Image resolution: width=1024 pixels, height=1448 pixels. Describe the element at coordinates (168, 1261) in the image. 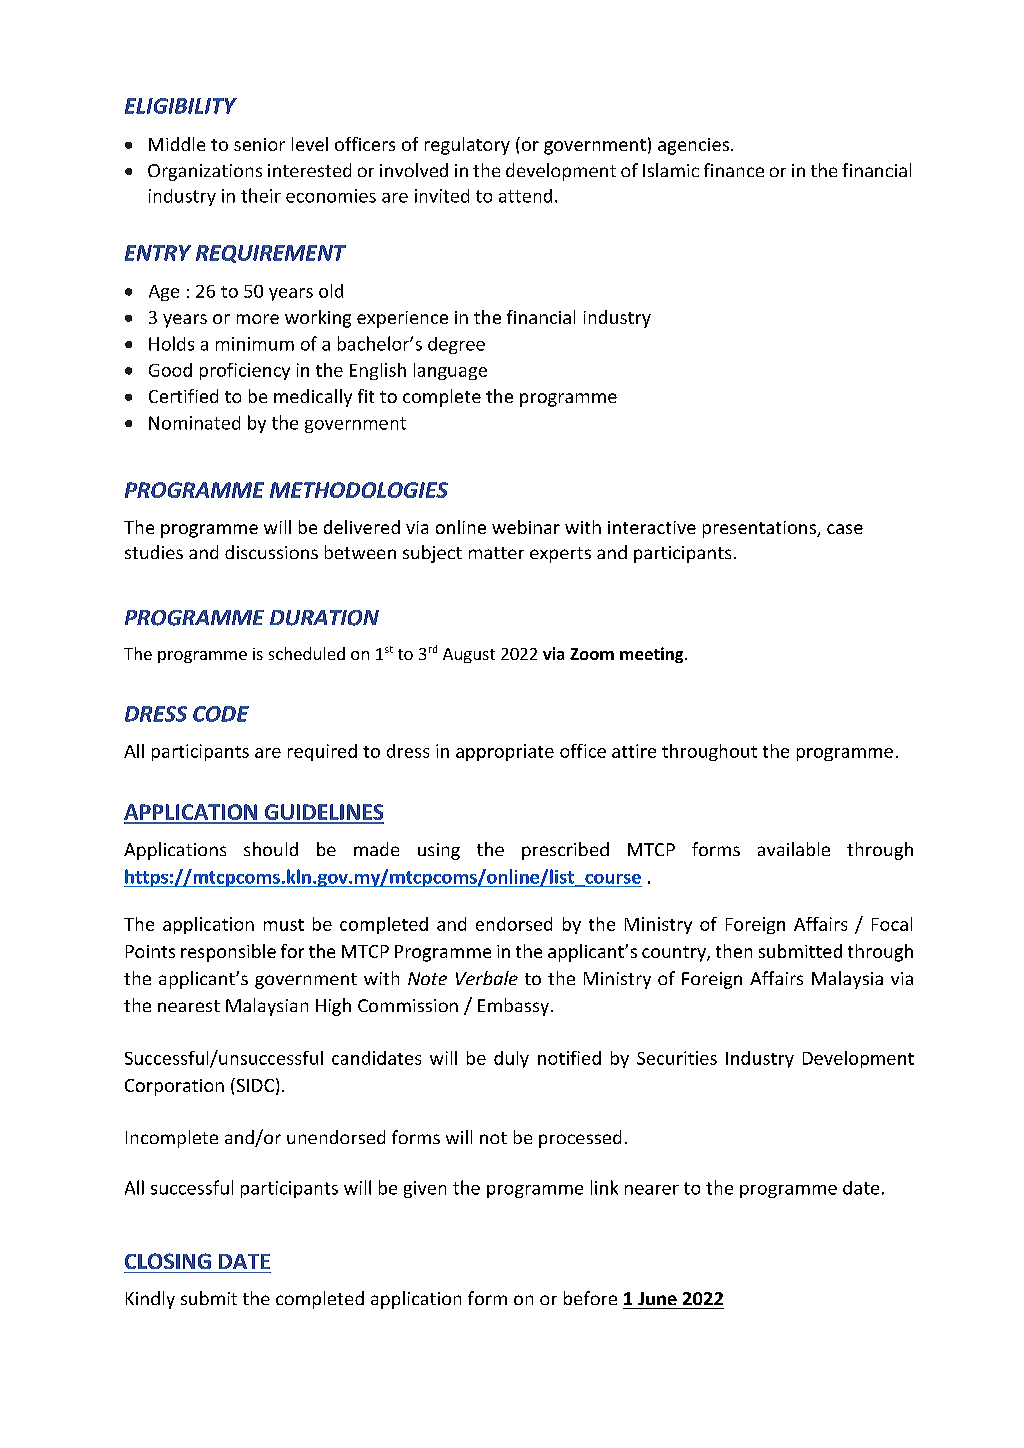

I see `CLOSING` at that location.
